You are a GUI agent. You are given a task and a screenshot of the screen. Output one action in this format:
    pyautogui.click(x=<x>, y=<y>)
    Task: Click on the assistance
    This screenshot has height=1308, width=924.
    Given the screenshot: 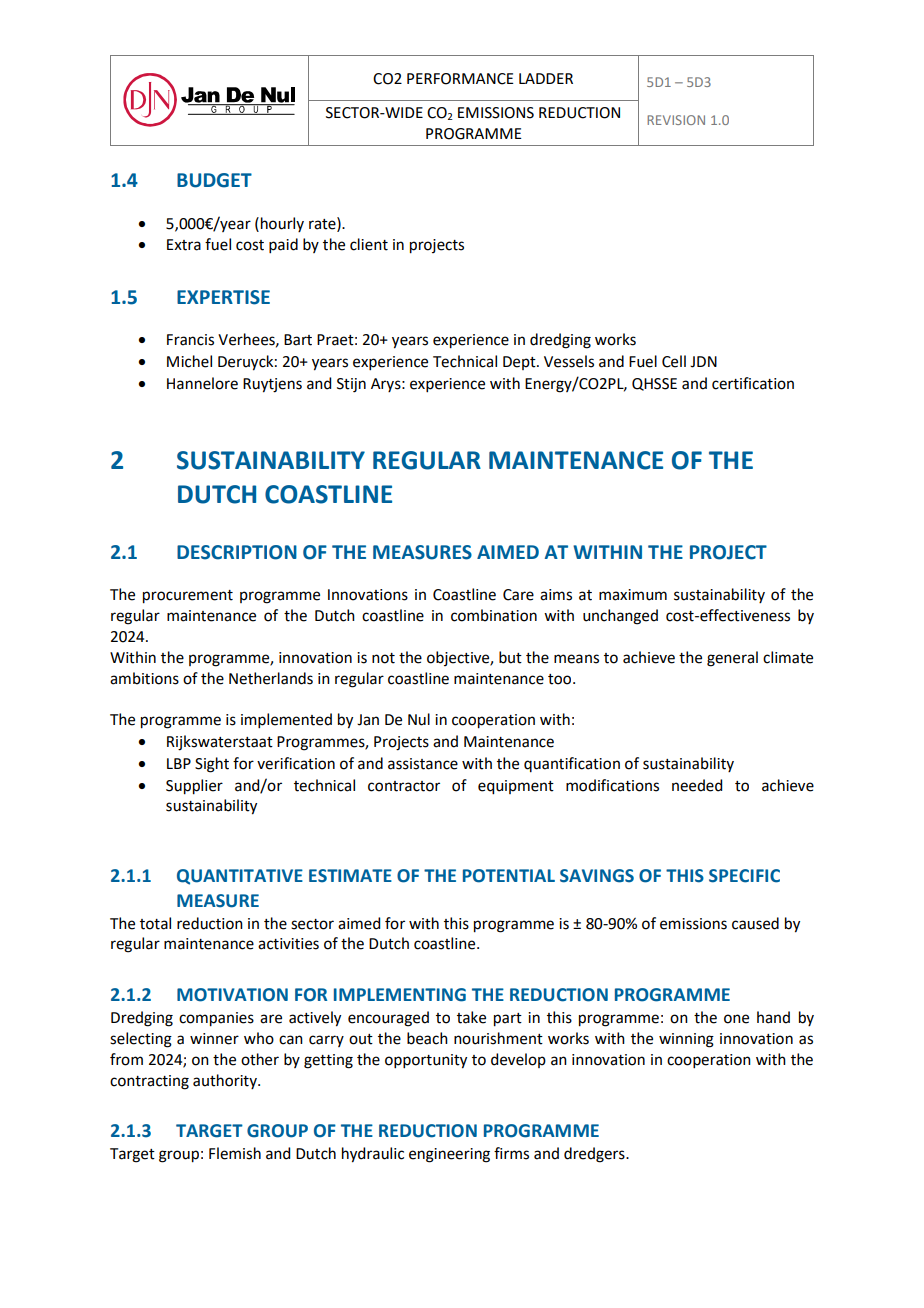 What is the action you would take?
    pyautogui.click(x=423, y=764)
